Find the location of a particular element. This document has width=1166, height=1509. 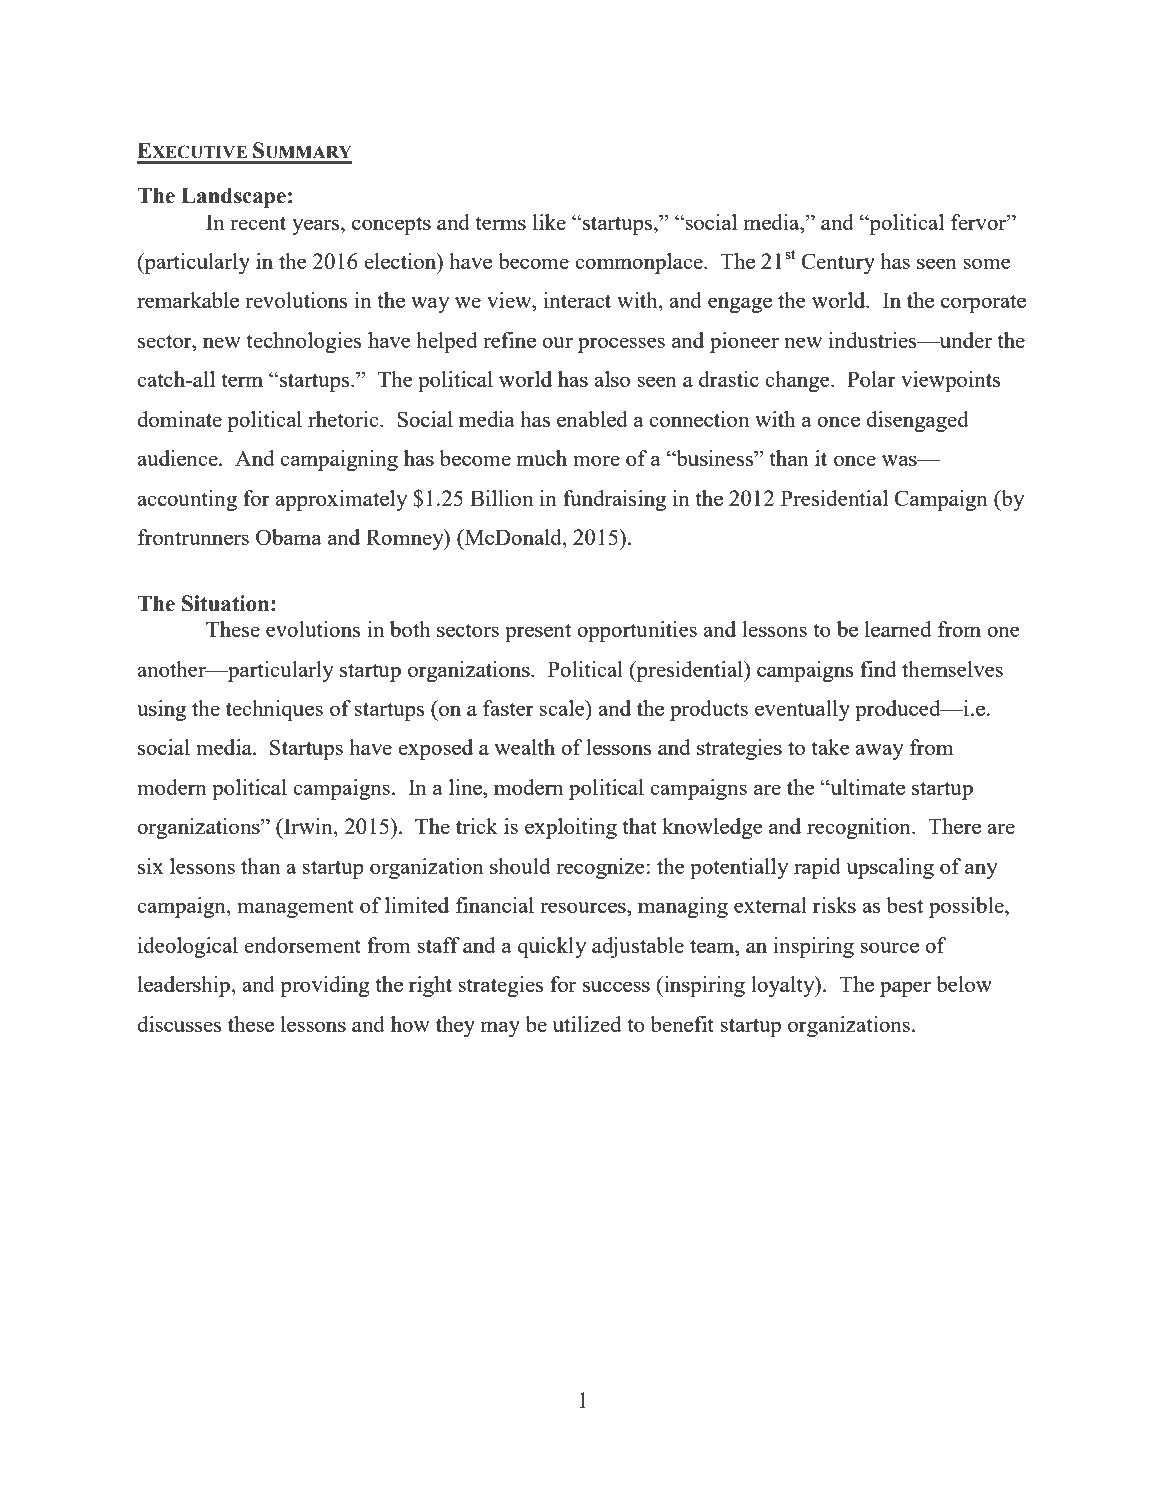

learned is located at coordinates (898, 629).
